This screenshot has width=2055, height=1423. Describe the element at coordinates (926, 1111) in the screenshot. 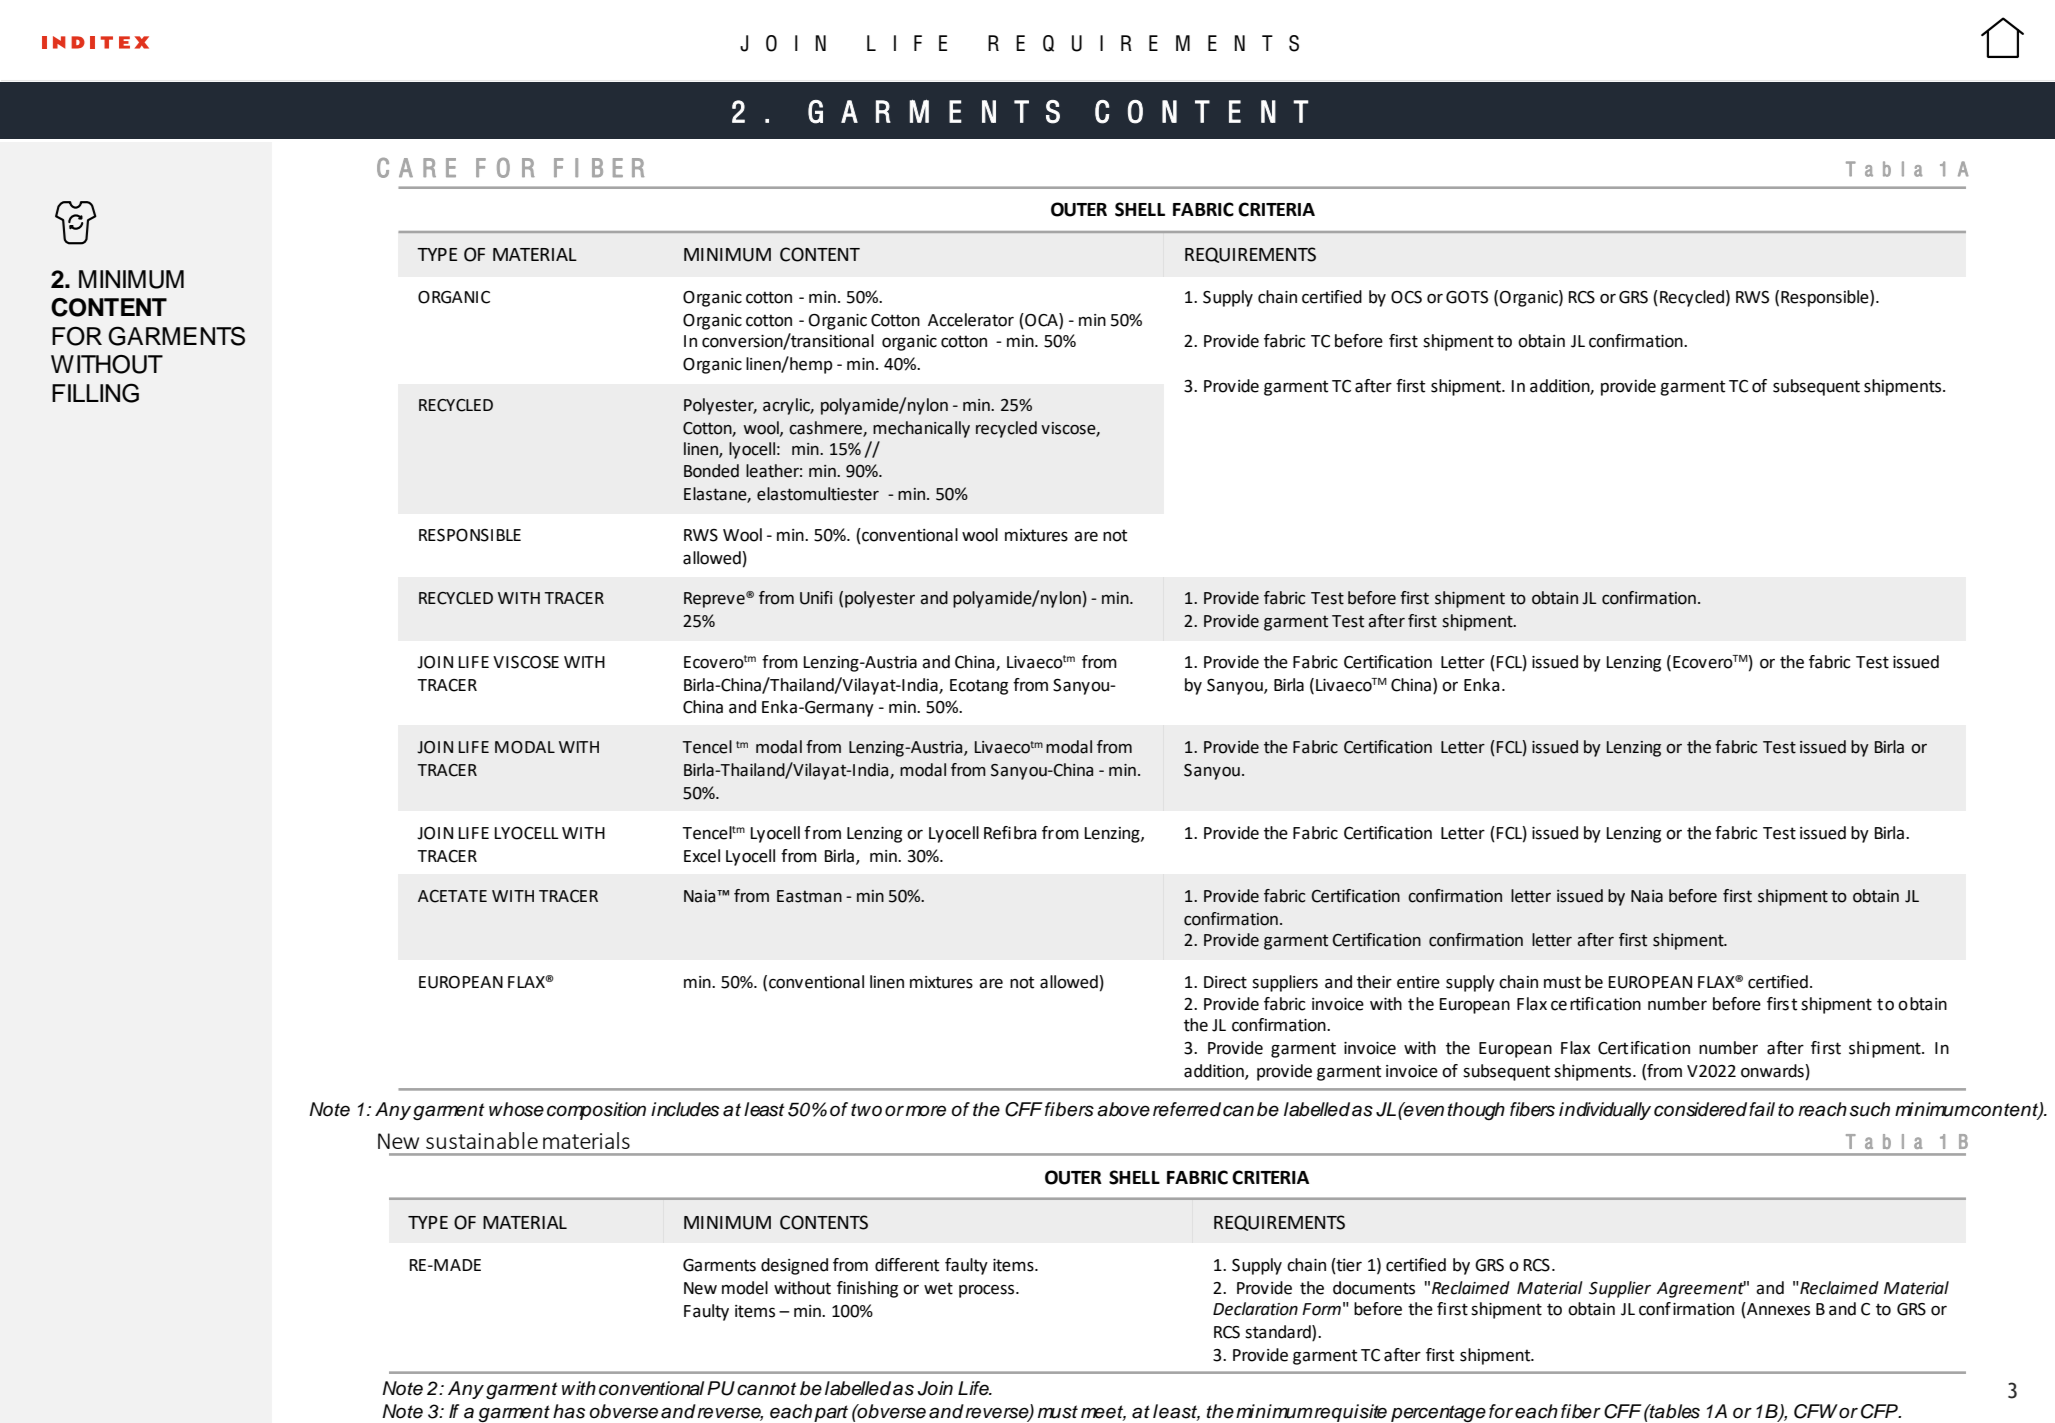

I see `more` at that location.
